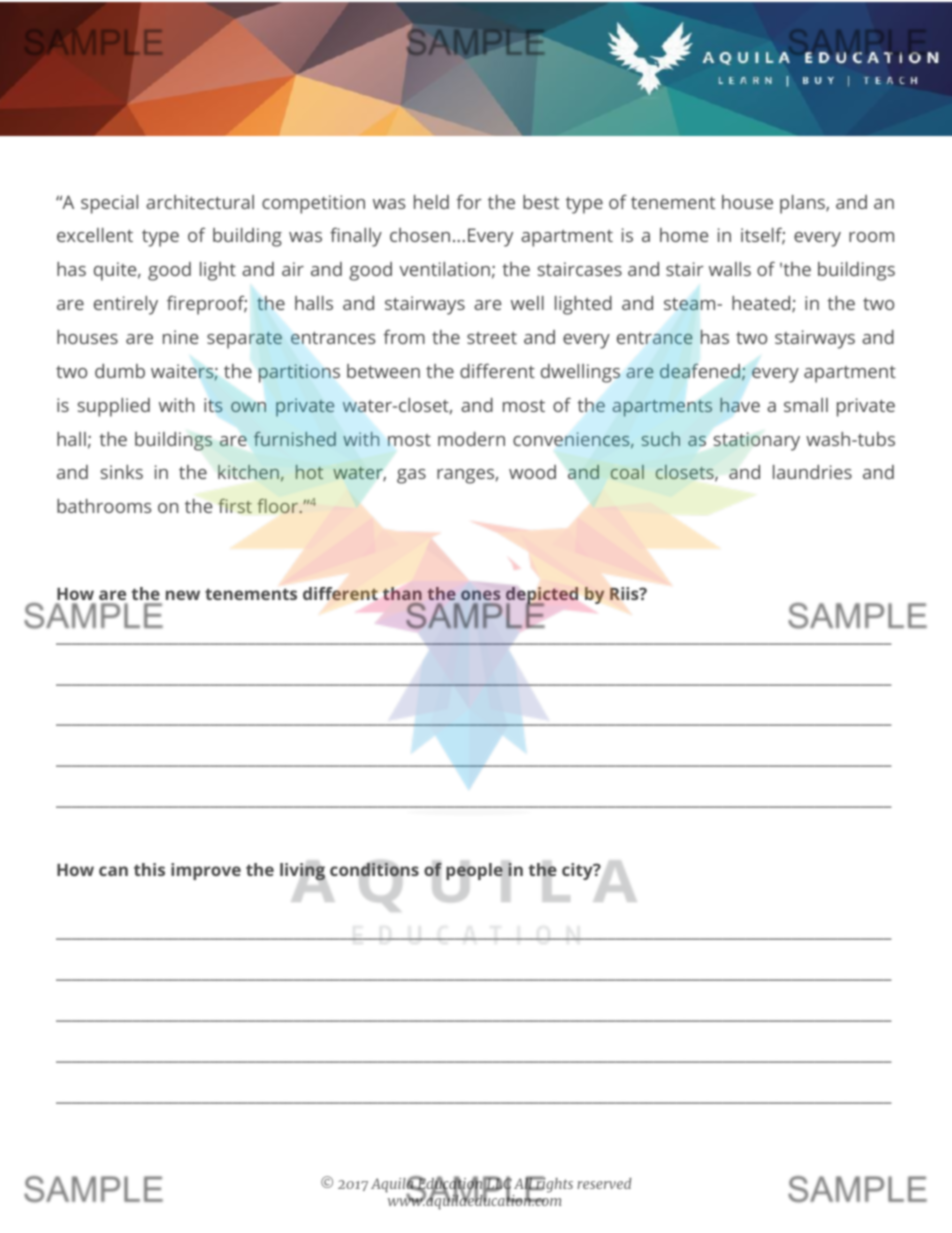 The height and width of the page is (1233, 952). I want to click on stationary, so click(757, 441).
